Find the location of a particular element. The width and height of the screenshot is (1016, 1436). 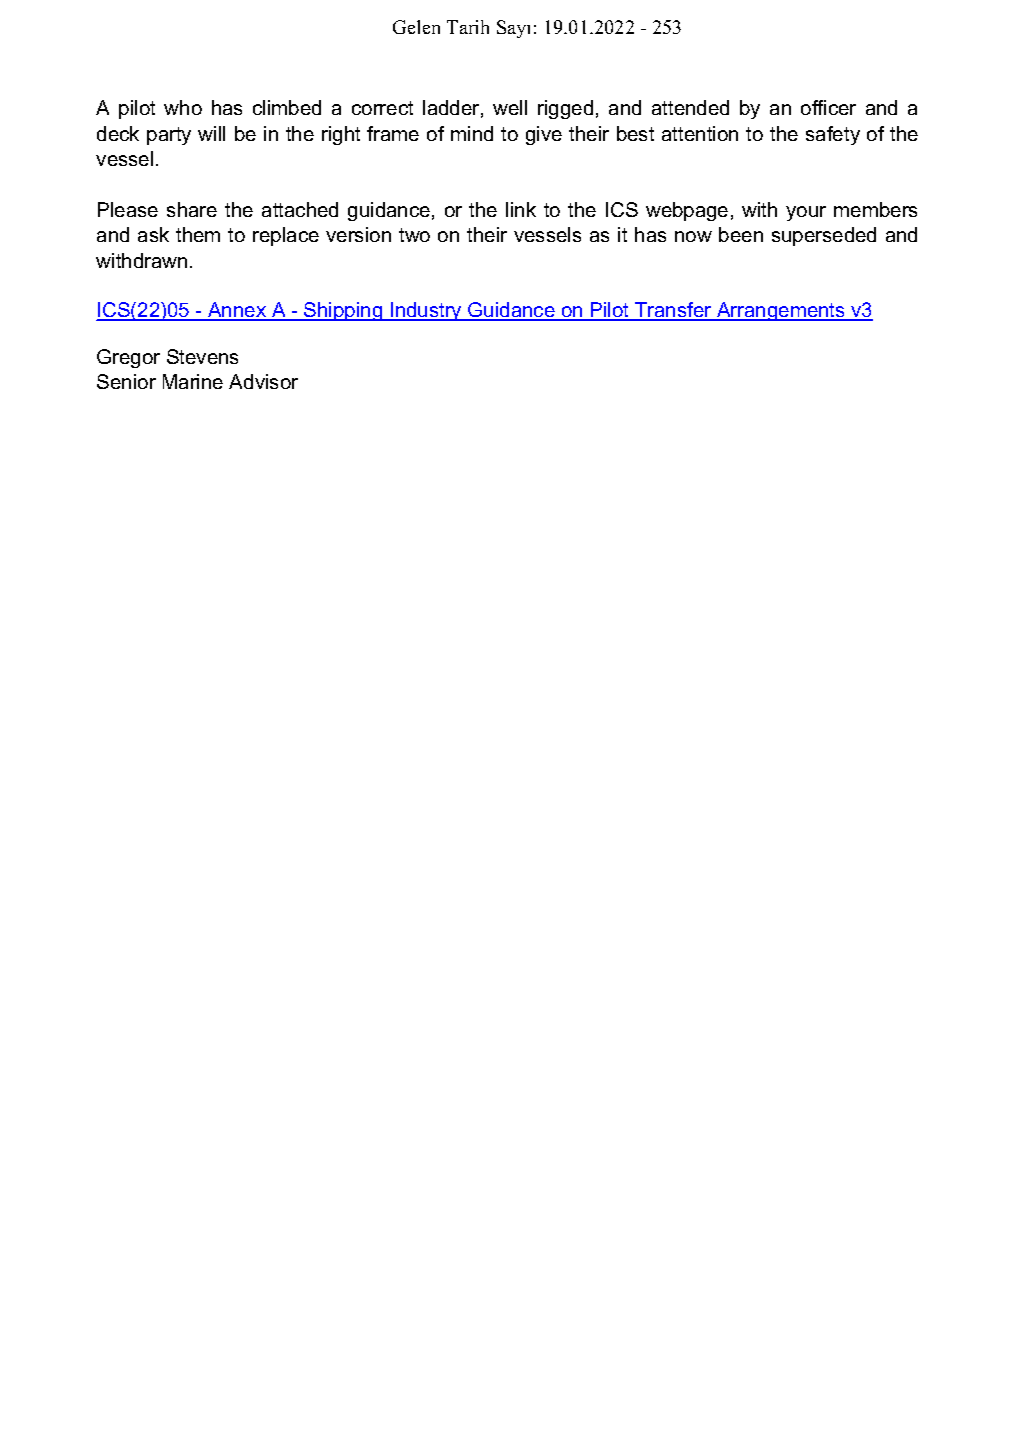

them is located at coordinates (198, 234).
